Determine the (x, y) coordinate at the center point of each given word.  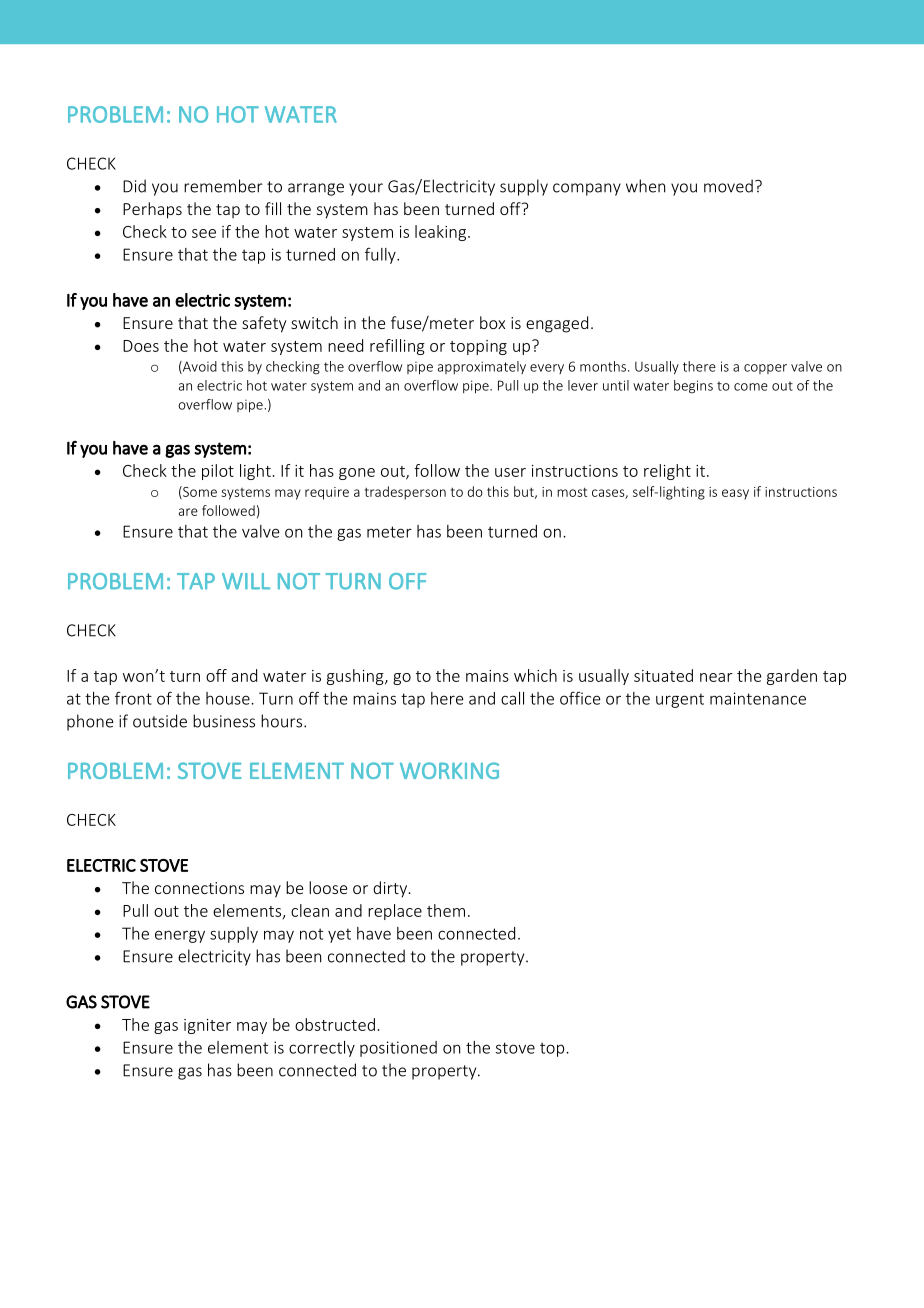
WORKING (449, 770)
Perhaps (152, 210)
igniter (207, 1026)
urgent (680, 700)
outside (160, 721)
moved (728, 186)
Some (199, 492)
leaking (442, 233)
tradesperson (405, 493)
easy (735, 494)
